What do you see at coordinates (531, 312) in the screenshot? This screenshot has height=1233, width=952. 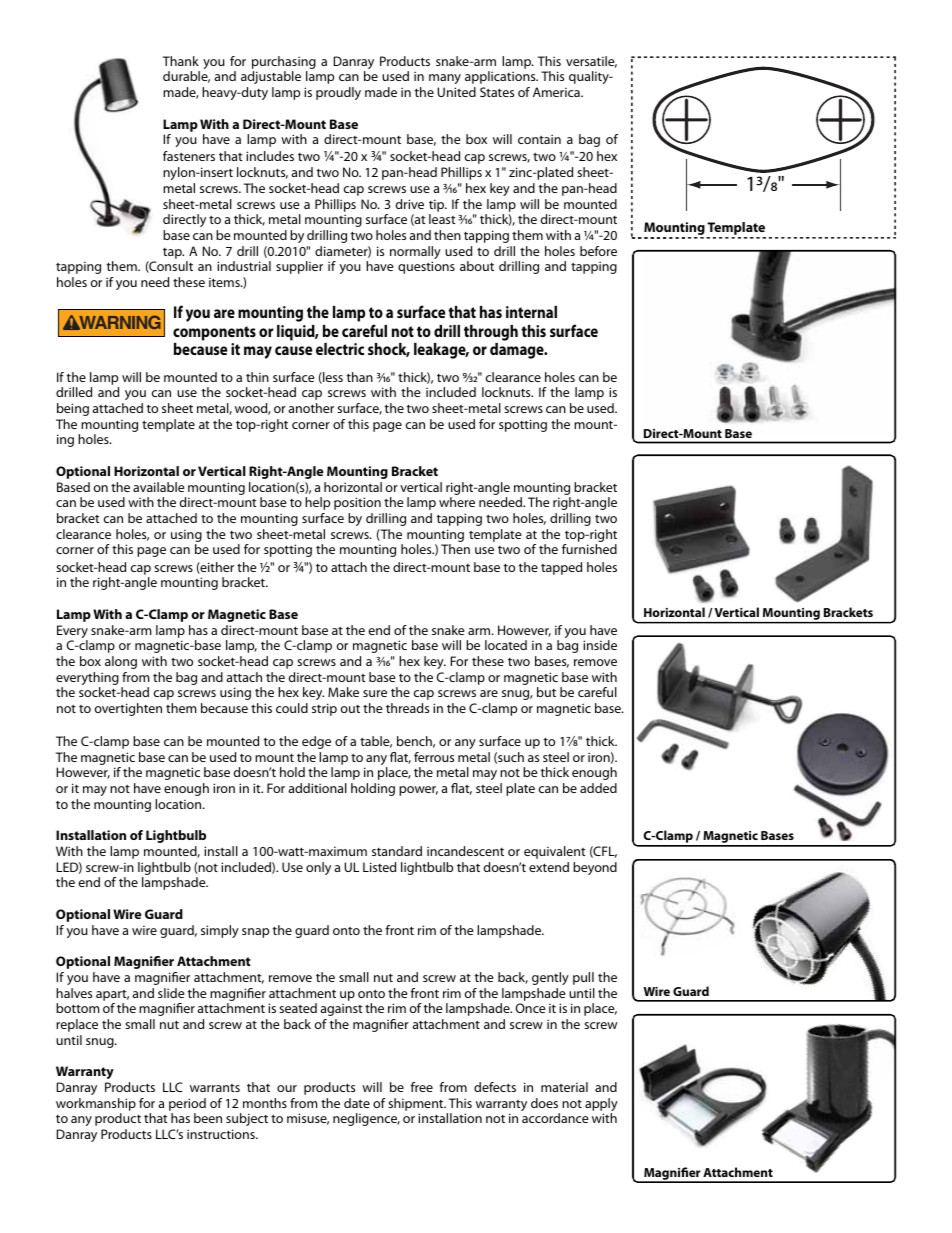 I see `internal` at bounding box center [531, 312].
